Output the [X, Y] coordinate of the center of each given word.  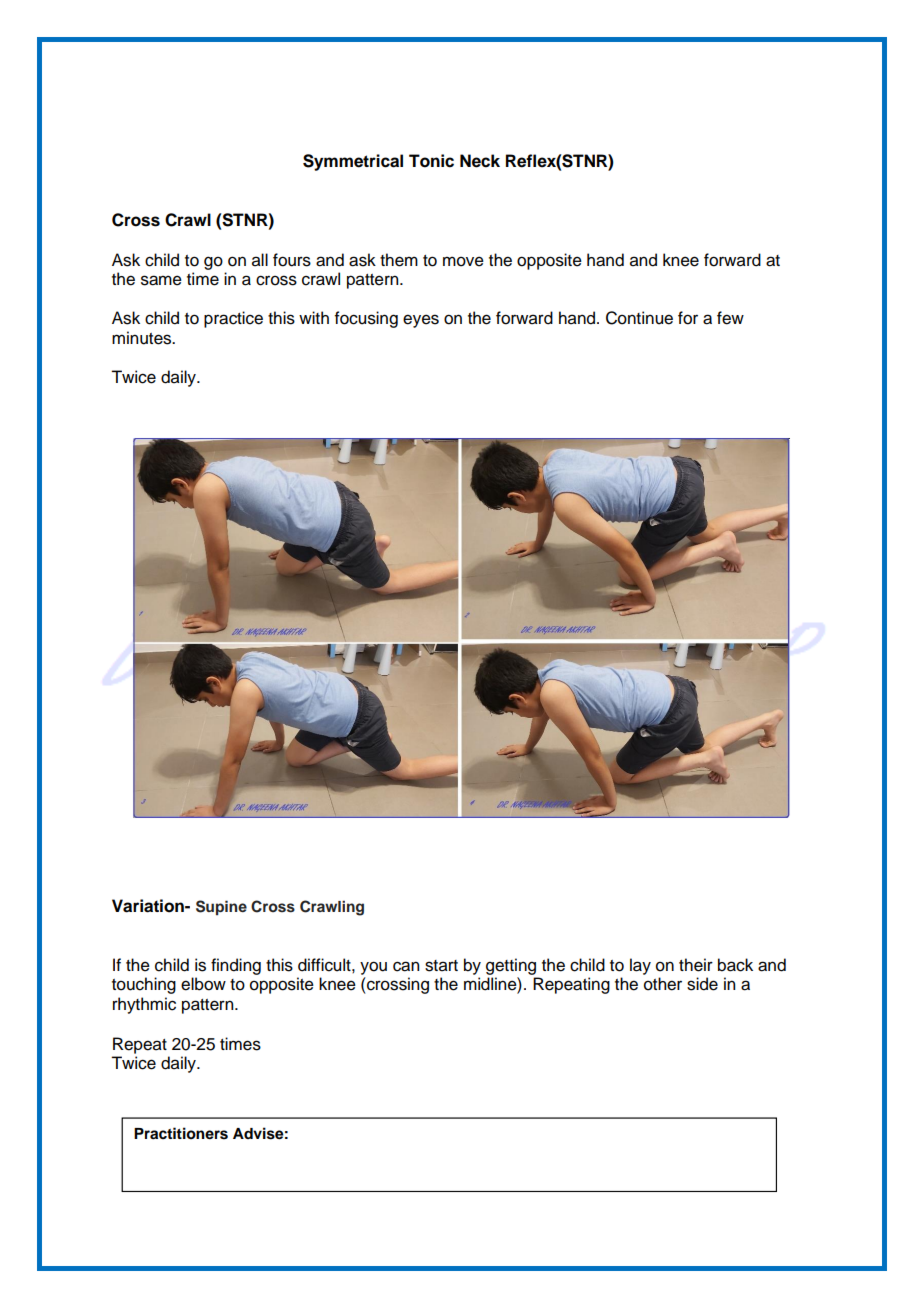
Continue [639, 318]
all [260, 260]
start [441, 966]
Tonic [431, 161]
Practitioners [181, 1133]
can [406, 966]
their [696, 965]
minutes [143, 338]
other [663, 984]
